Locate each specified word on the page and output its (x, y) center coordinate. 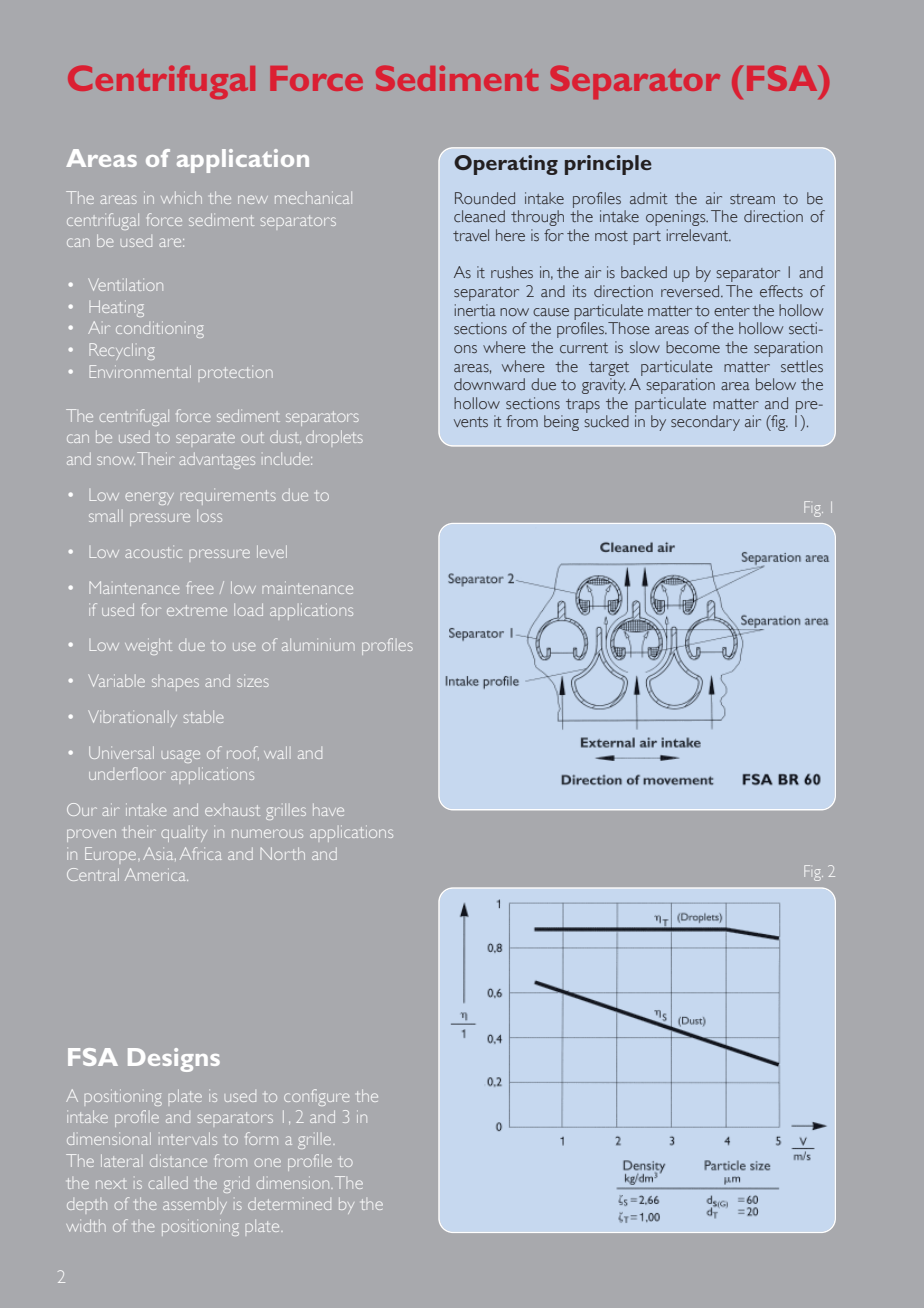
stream (752, 199)
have (328, 810)
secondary (705, 423)
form (261, 1138)
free (200, 587)
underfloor (127, 773)
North (283, 853)
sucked (606, 421)
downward (489, 384)
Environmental (140, 371)
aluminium (318, 644)
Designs (174, 1060)
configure (316, 1097)
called (168, 1183)
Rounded (485, 198)
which (181, 197)
